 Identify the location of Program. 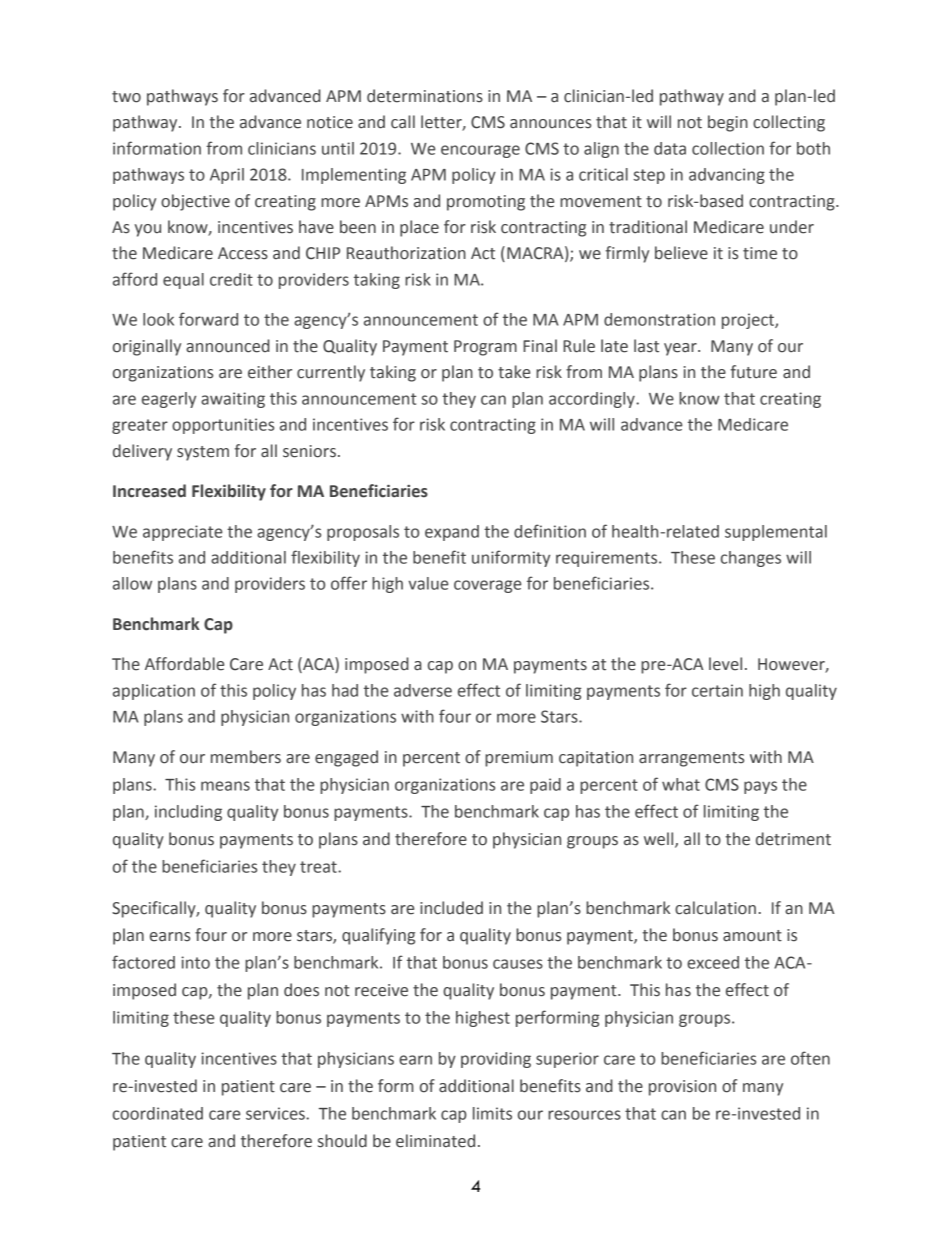
(485, 348).
